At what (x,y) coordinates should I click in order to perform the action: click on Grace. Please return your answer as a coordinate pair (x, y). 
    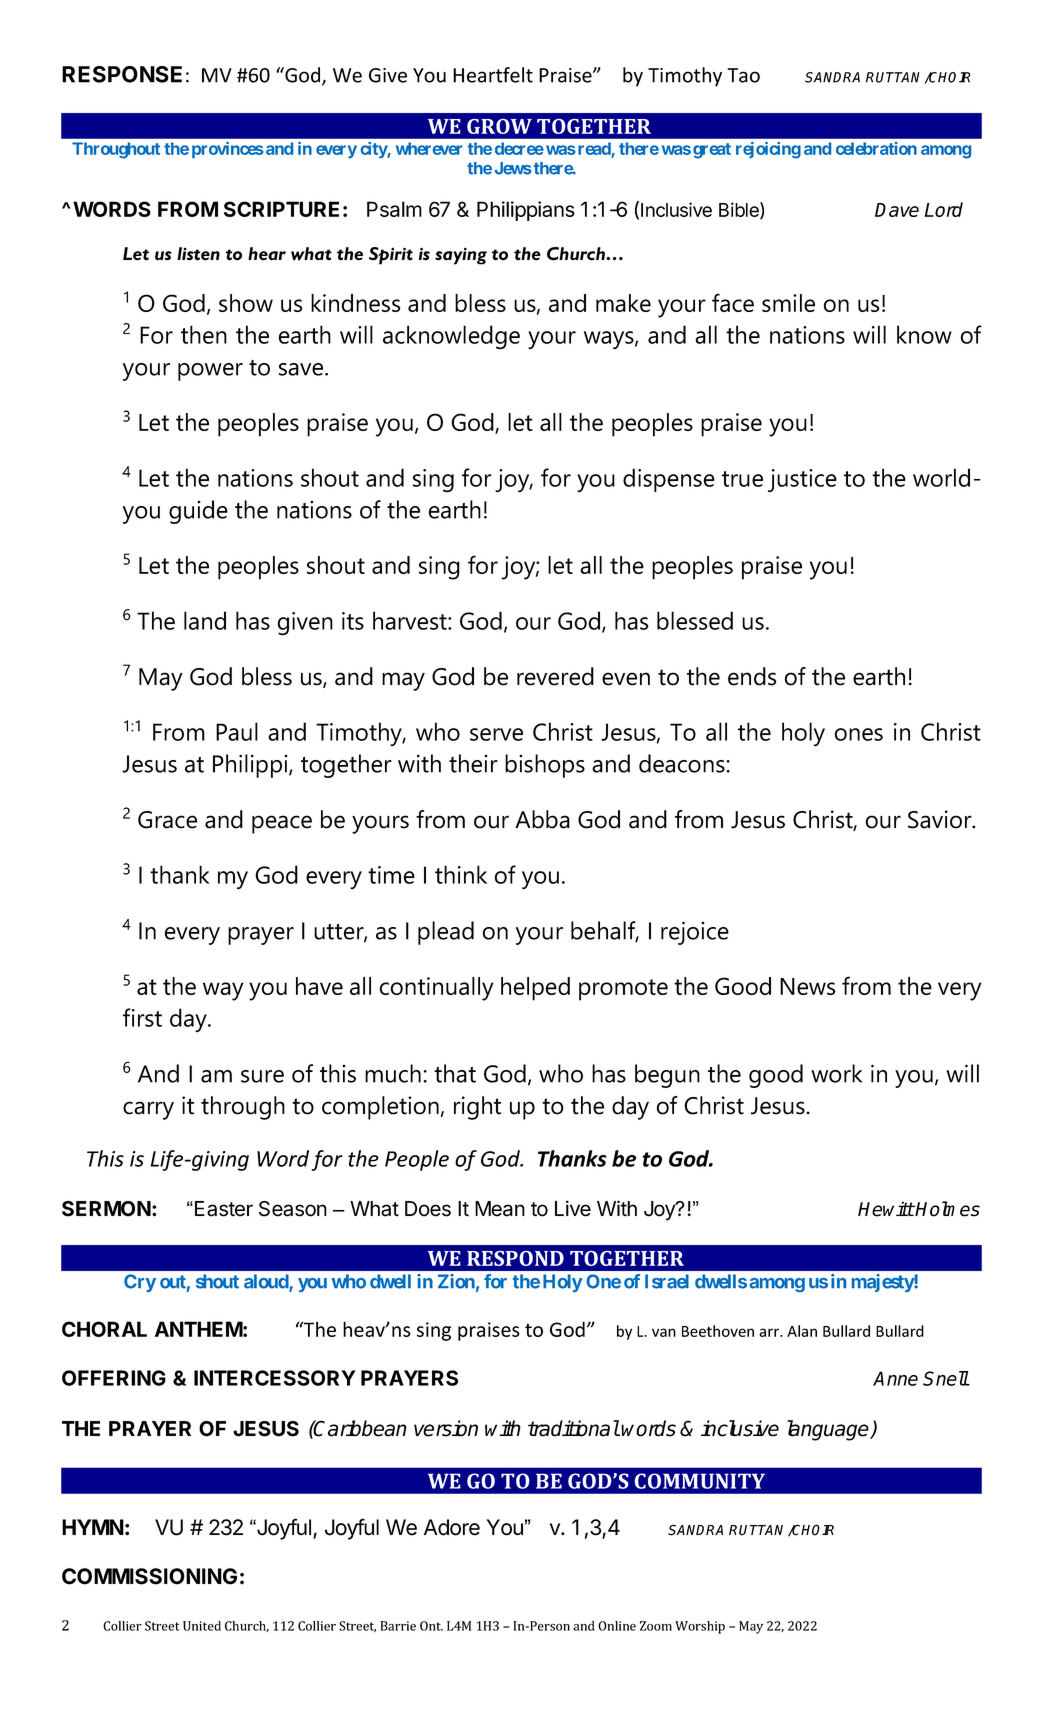
    Looking at the image, I should click on (167, 820).
